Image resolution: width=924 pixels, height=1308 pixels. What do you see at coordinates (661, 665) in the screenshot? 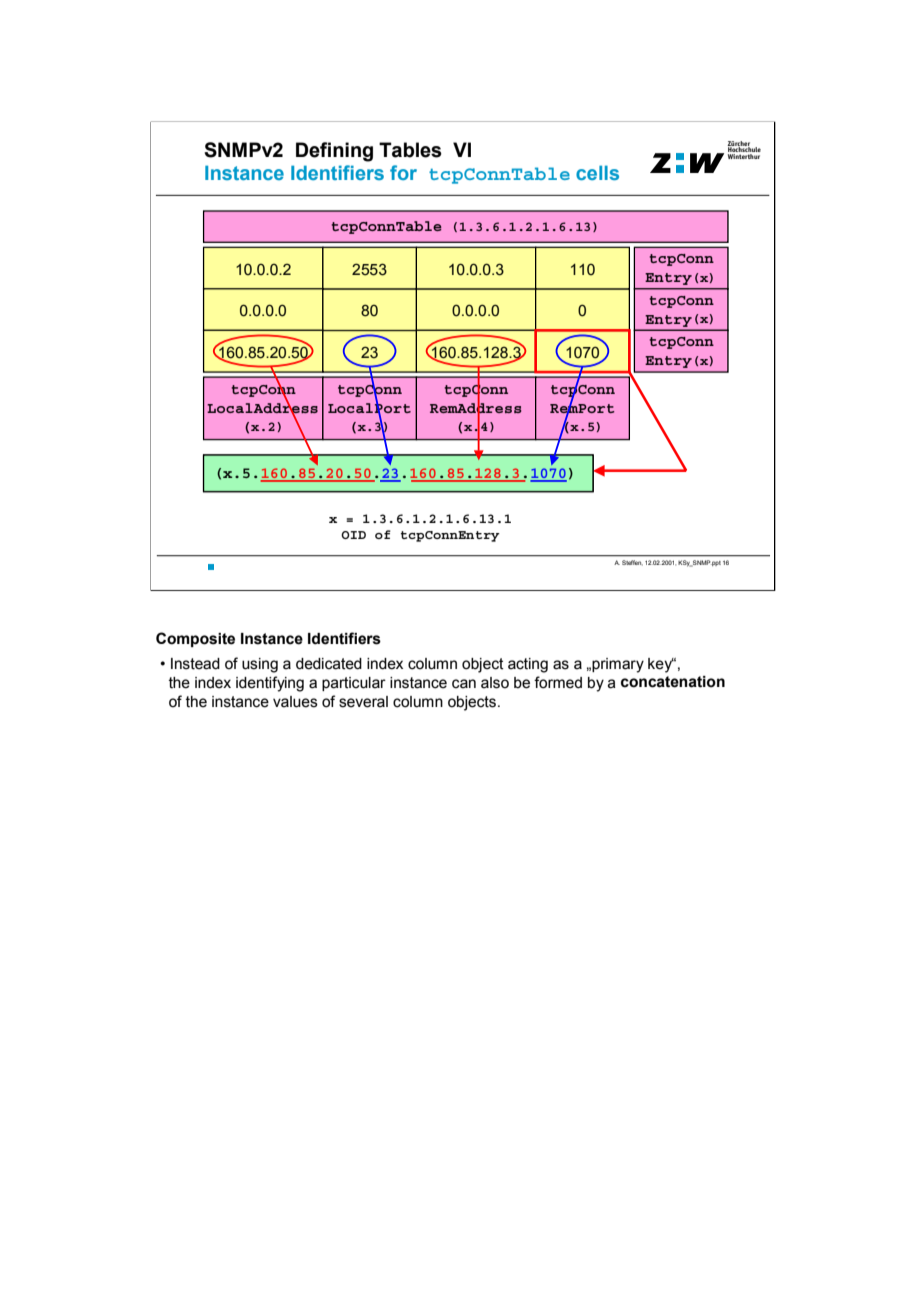
I see `key` at bounding box center [661, 665].
